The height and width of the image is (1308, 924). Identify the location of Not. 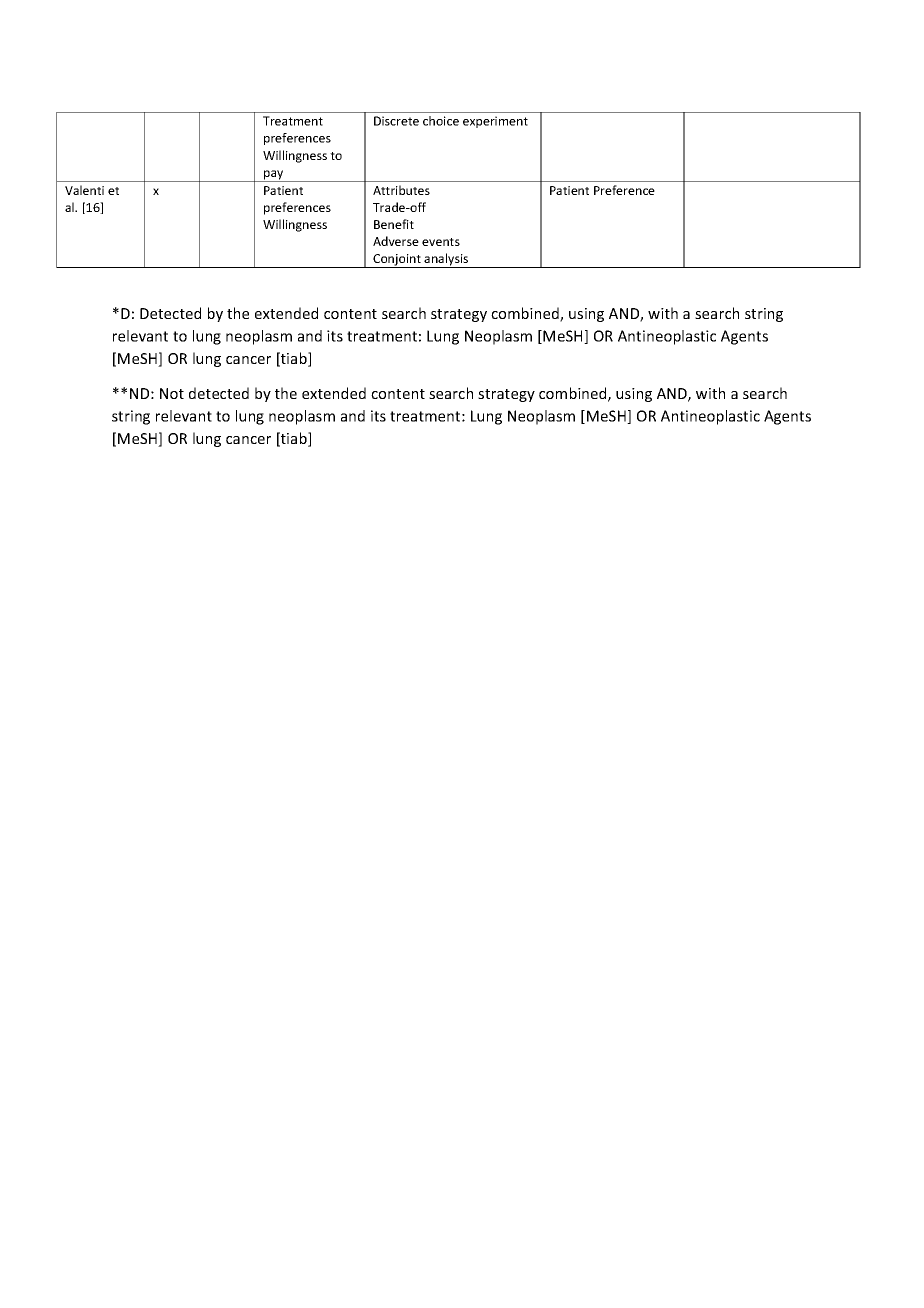
(172, 393).
